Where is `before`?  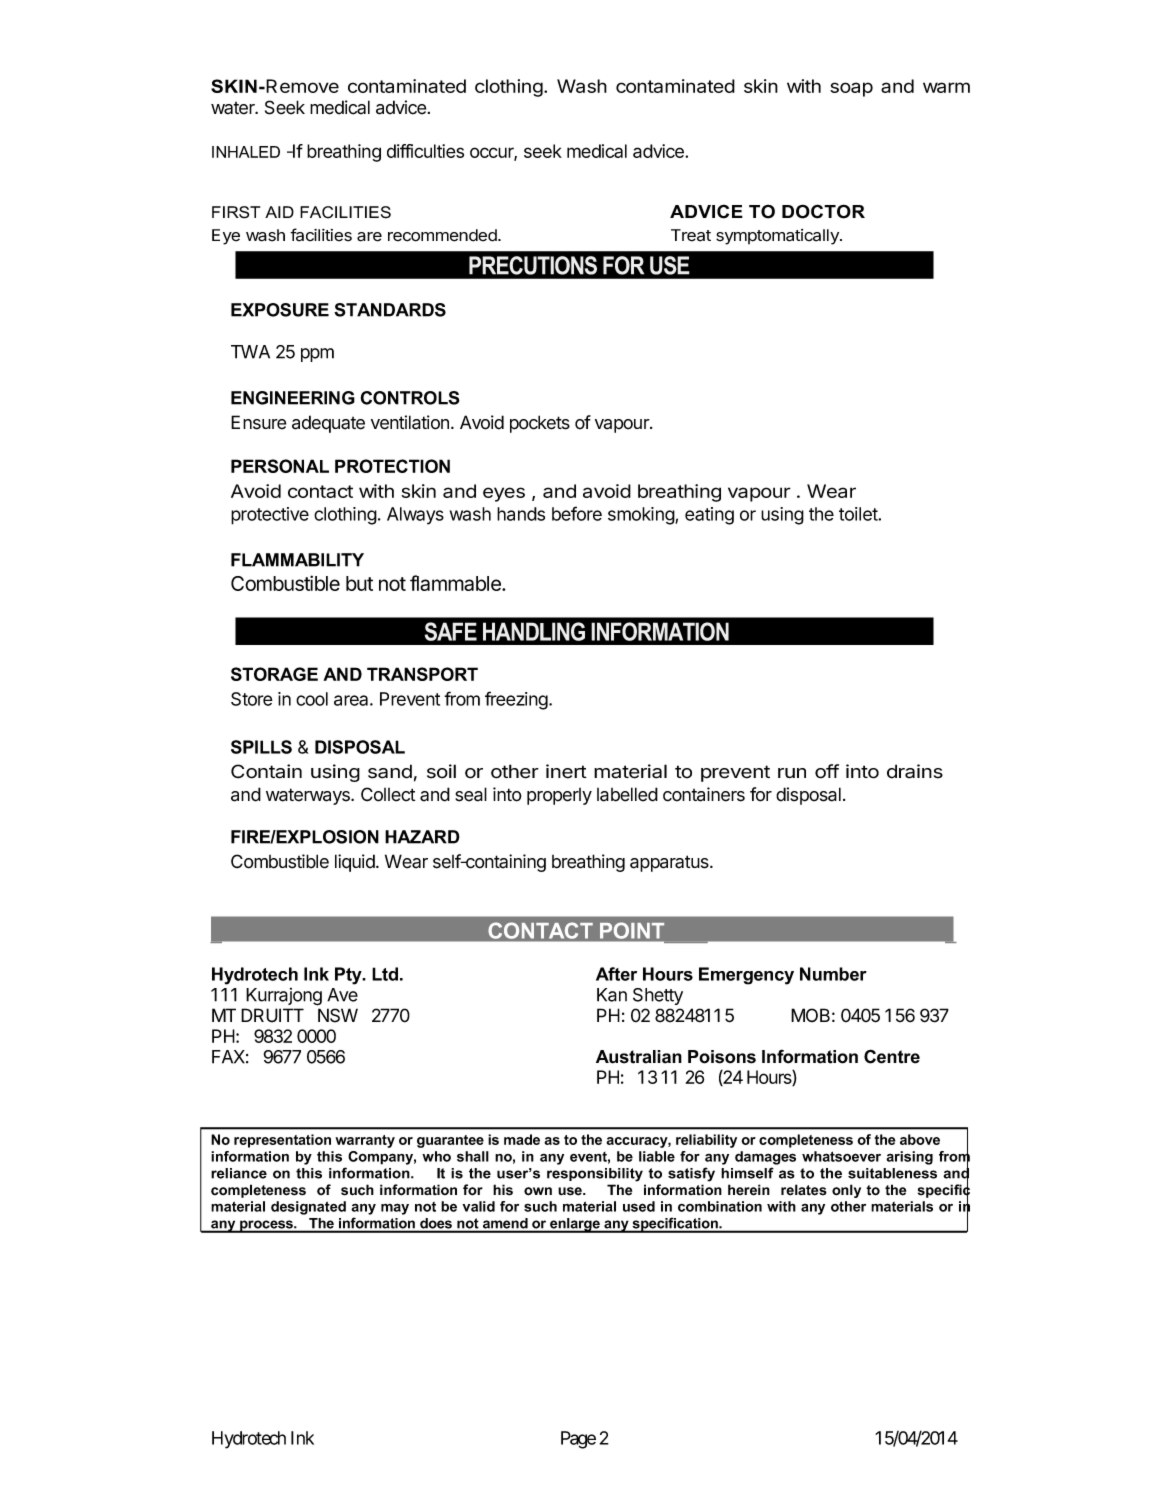 before is located at coordinates (577, 513).
